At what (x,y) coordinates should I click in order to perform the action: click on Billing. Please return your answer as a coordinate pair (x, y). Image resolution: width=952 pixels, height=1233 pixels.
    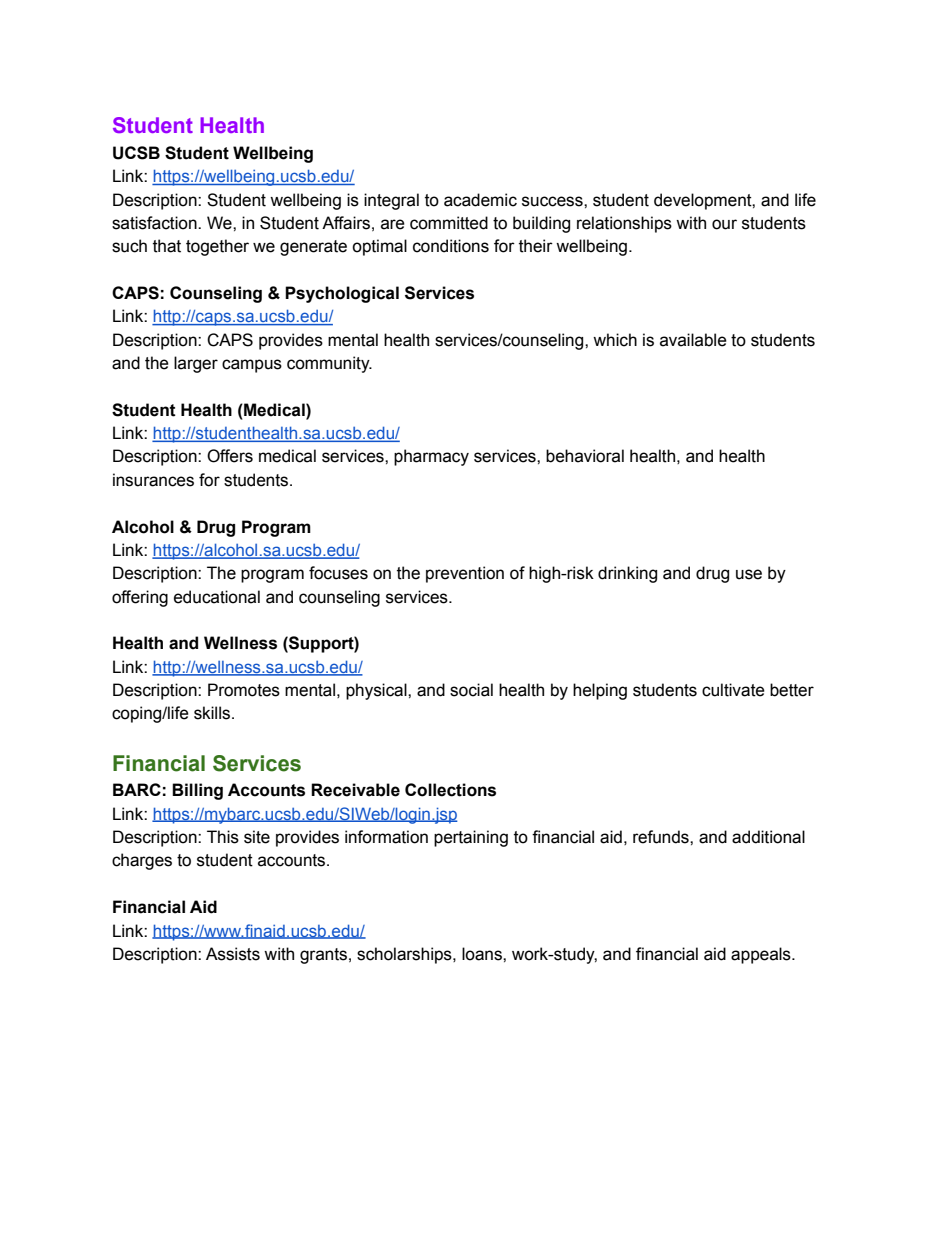
    Looking at the image, I should click on (197, 791).
